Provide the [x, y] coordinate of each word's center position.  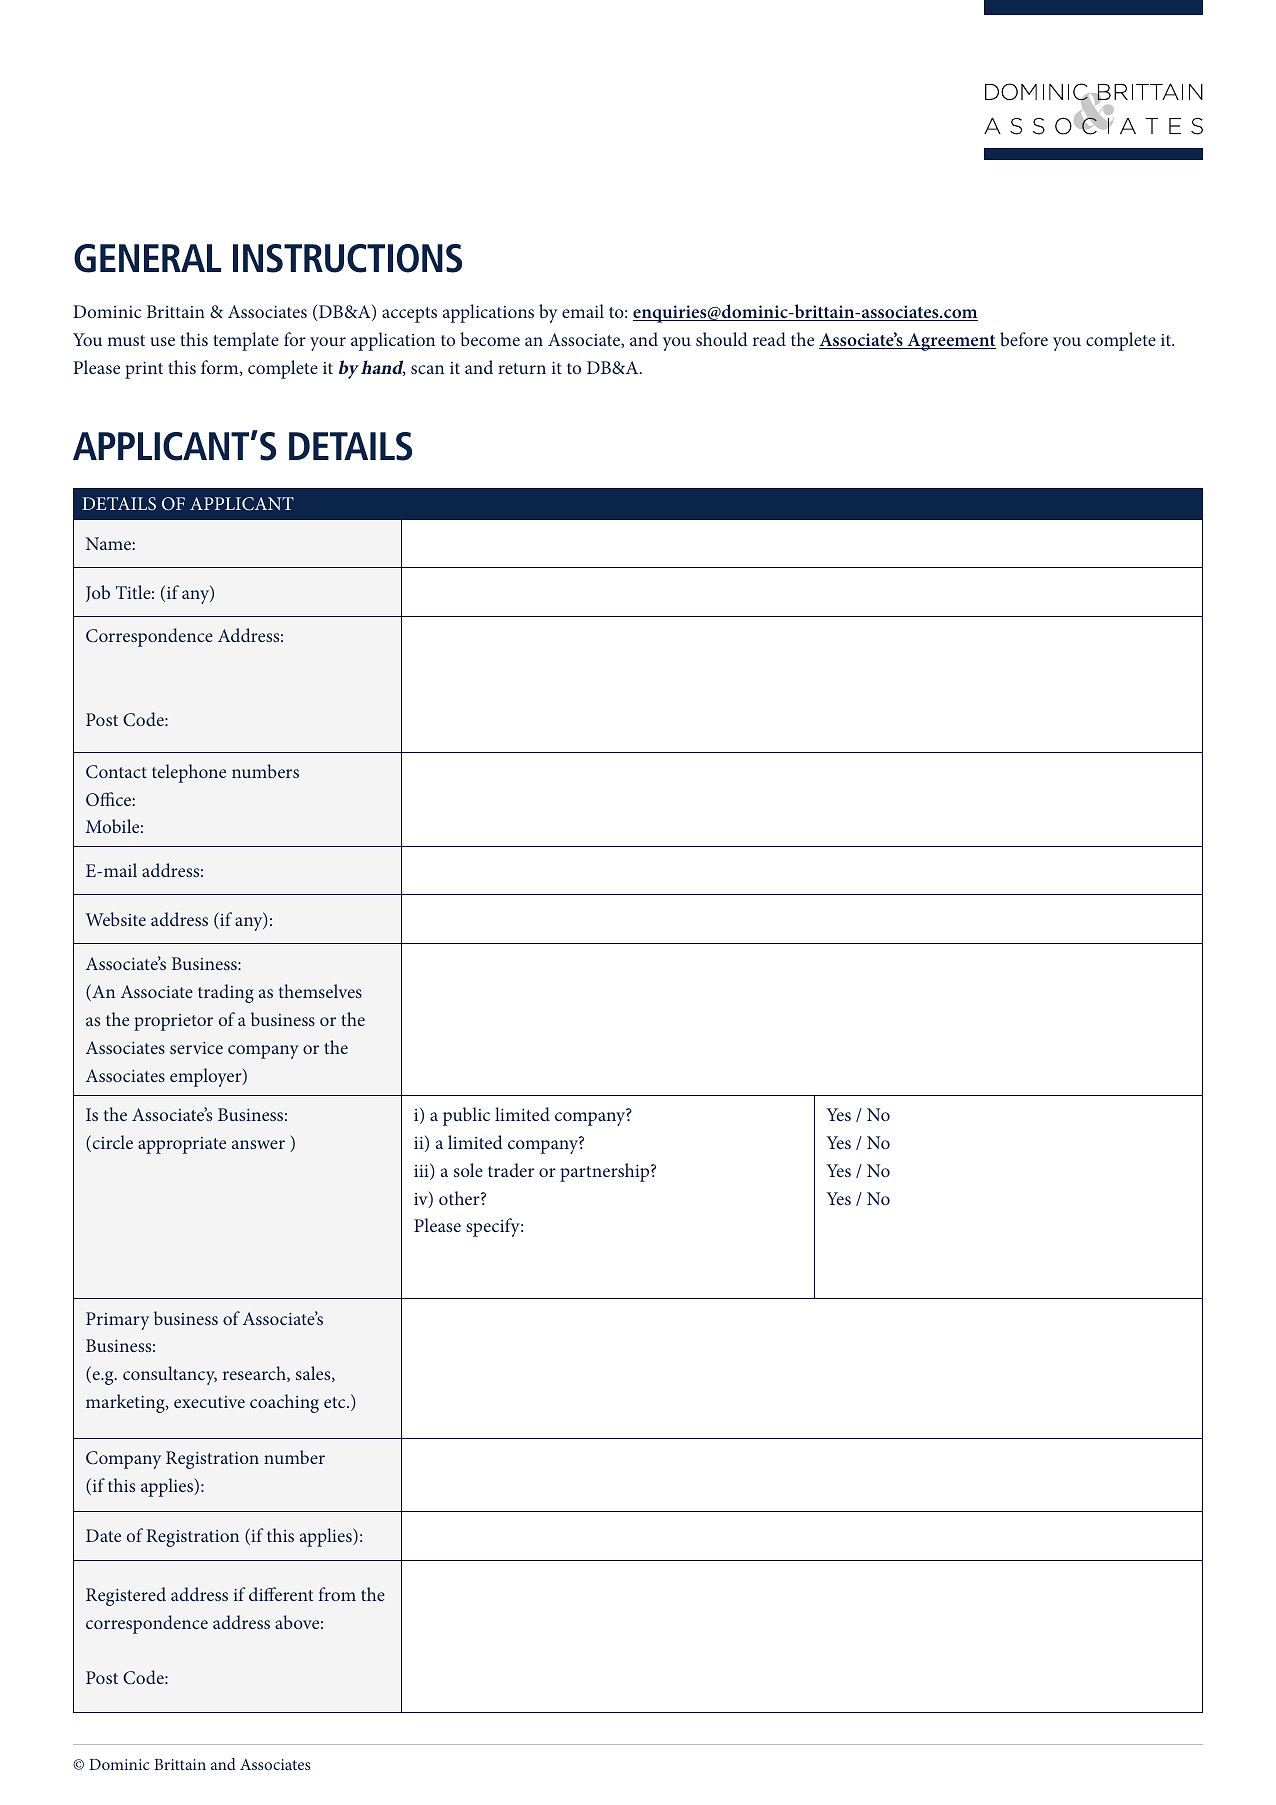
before [1024, 339]
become [490, 339]
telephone [189, 773]
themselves [320, 991]
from [337, 1594]
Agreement [950, 342]
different [281, 1594]
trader [511, 1170]
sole [468, 1170]
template [246, 341]
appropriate [182, 1145]
